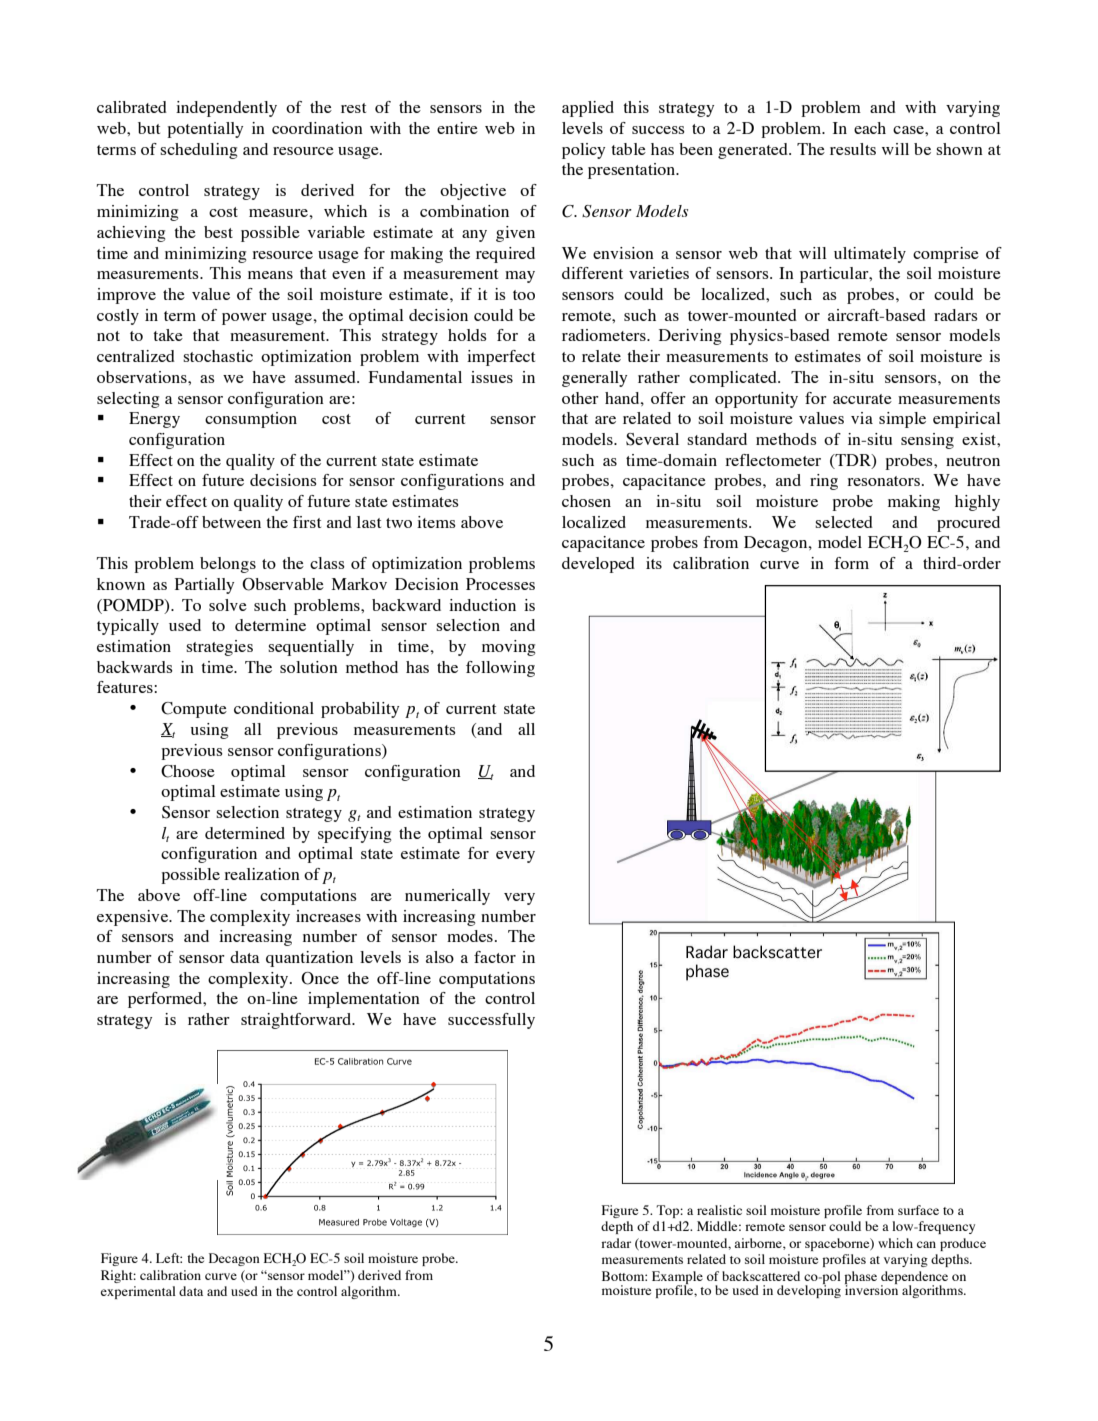  Describe the element at coordinates (918, 1210) in the page. I see `surface` at that location.
